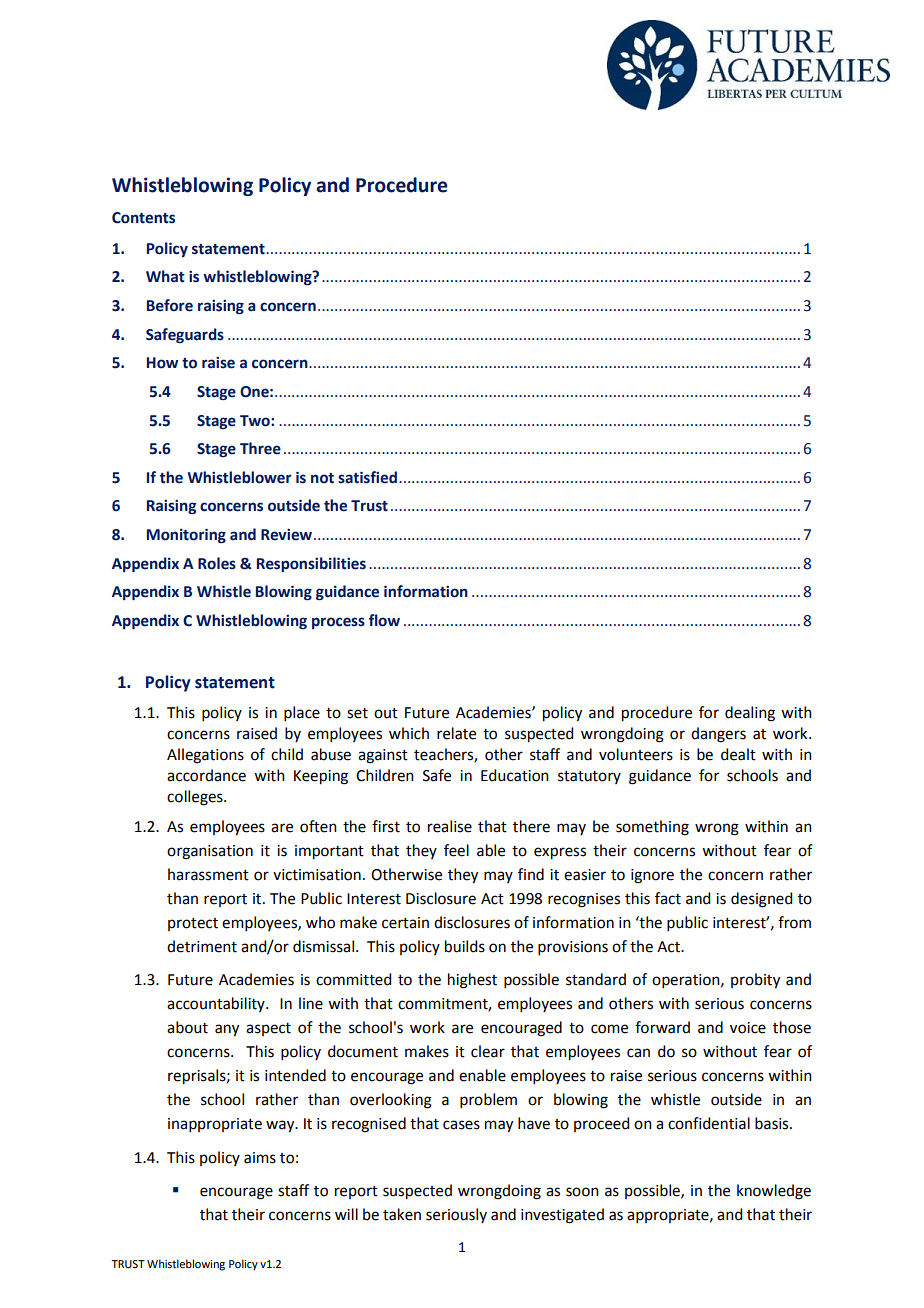  I want to click on dealing, so click(750, 714).
